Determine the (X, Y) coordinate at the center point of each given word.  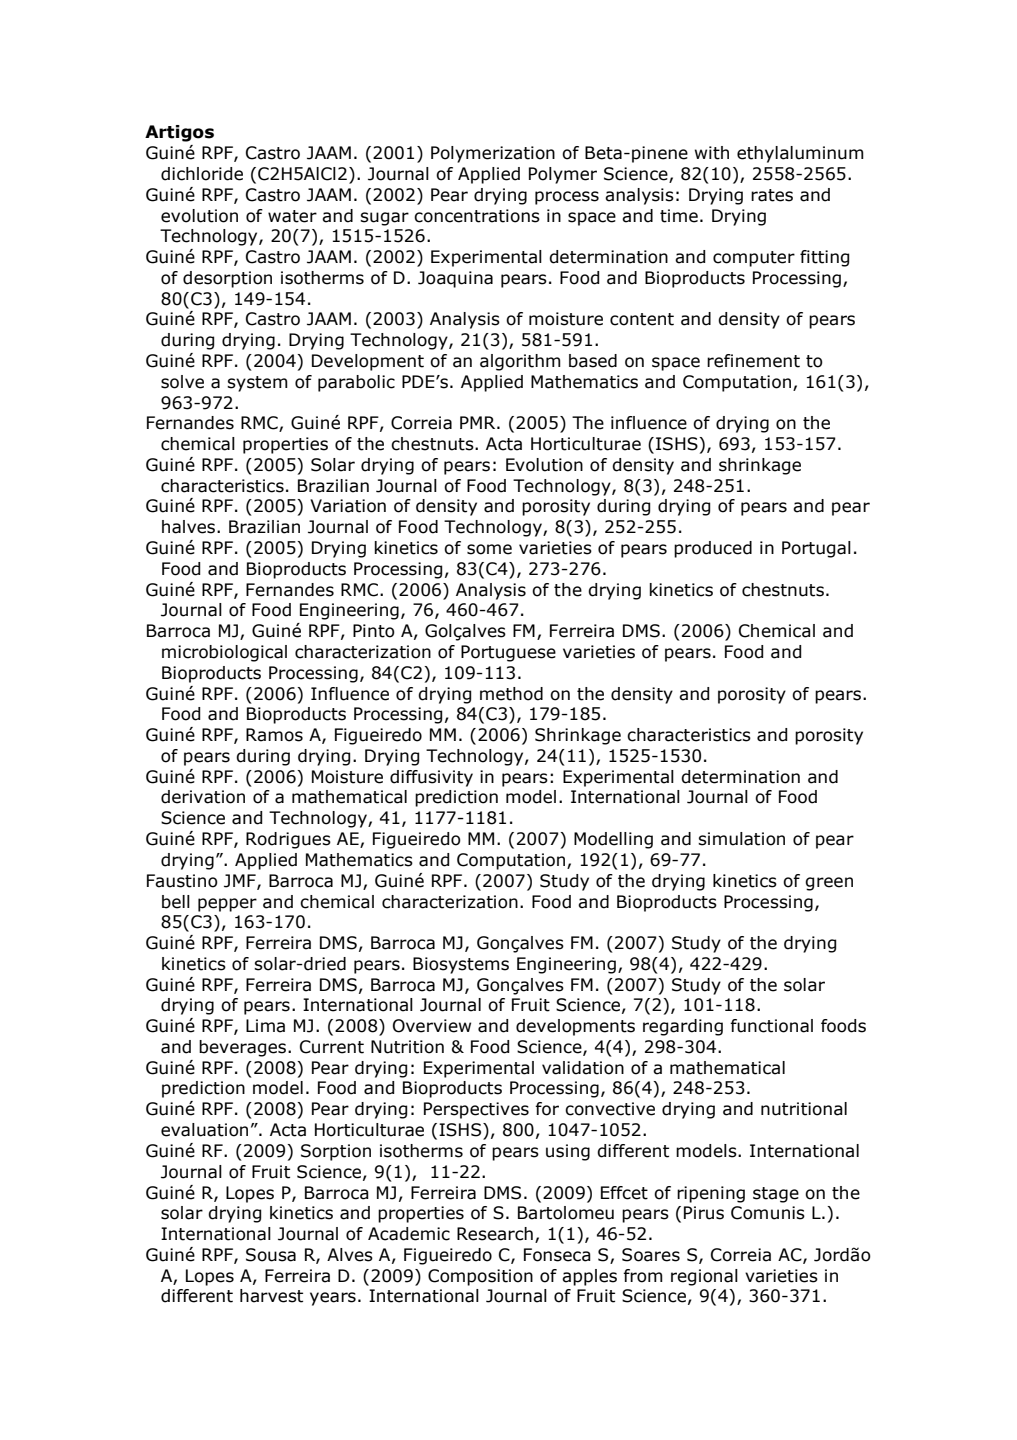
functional (771, 1026)
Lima (265, 1026)
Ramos (274, 735)
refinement (753, 361)
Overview (432, 1026)
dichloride (202, 174)
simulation (741, 839)
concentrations (477, 216)
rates (772, 195)
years (333, 1299)
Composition (480, 1277)
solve (182, 382)
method (511, 694)
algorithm (520, 362)
